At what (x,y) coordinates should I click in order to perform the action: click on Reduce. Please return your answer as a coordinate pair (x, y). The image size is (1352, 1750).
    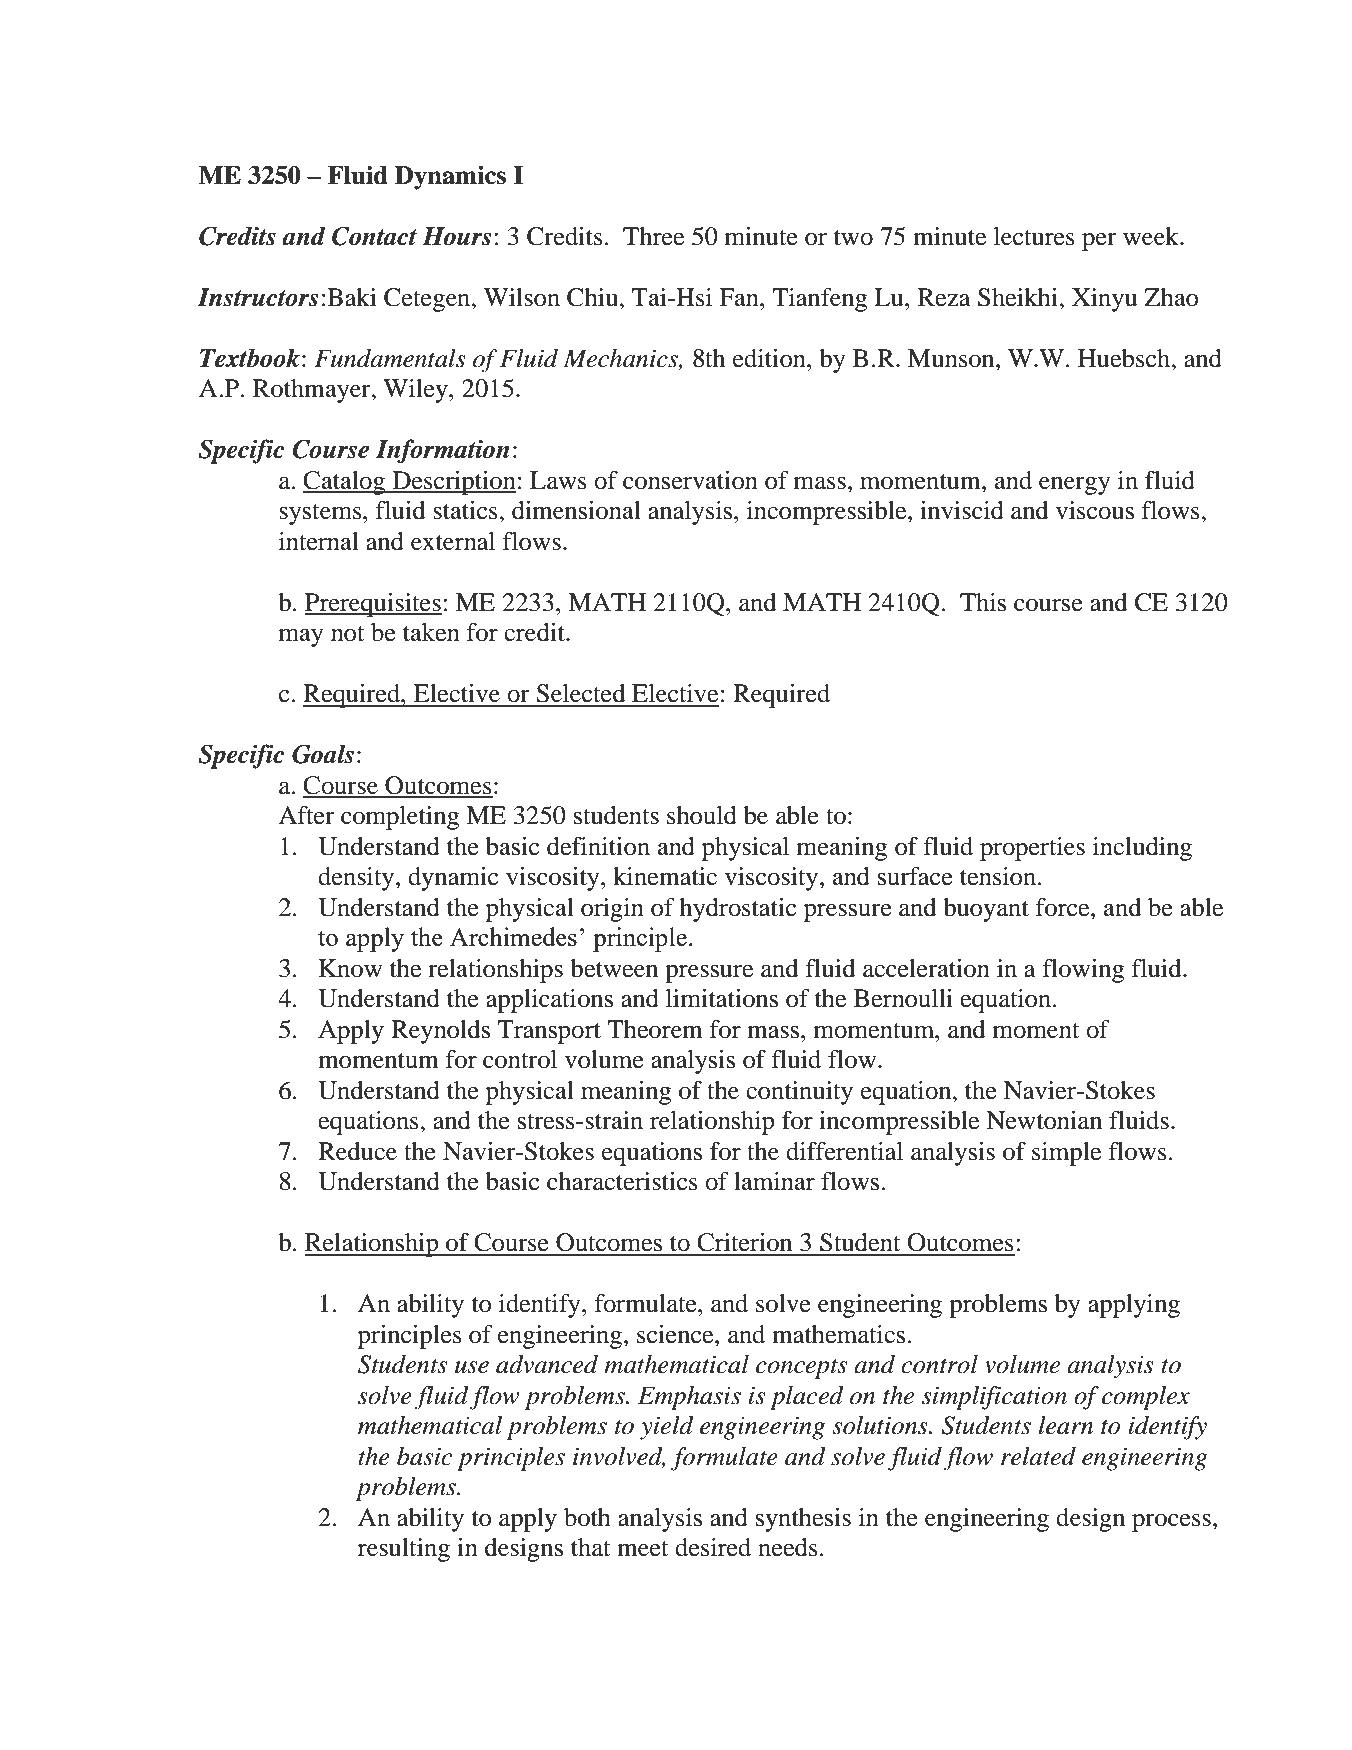
    Looking at the image, I should click on (357, 1151).
